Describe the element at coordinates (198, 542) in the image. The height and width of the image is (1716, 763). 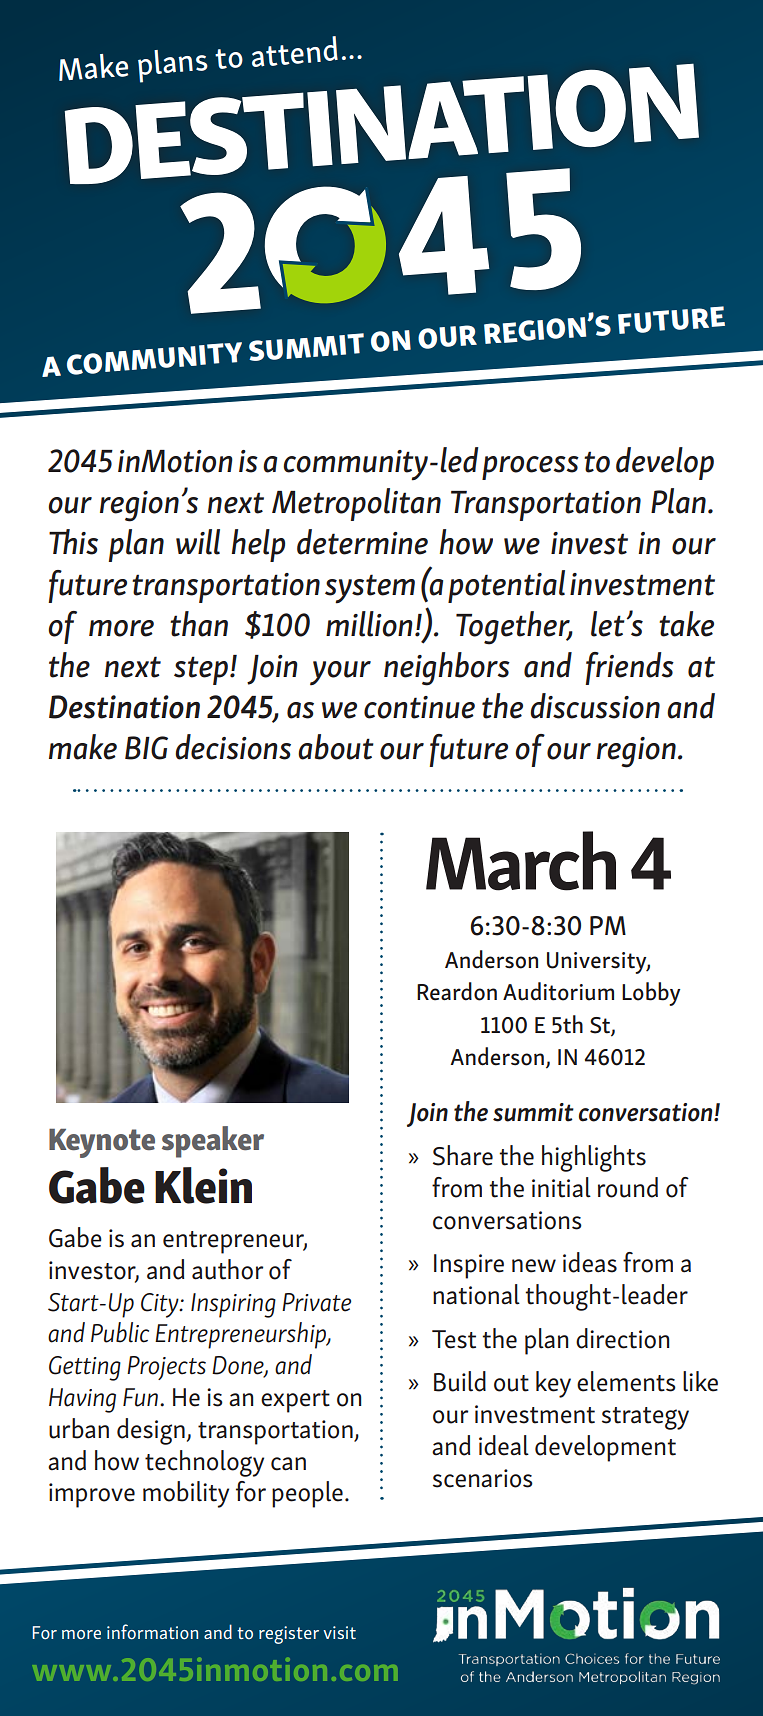
I see `will` at that location.
